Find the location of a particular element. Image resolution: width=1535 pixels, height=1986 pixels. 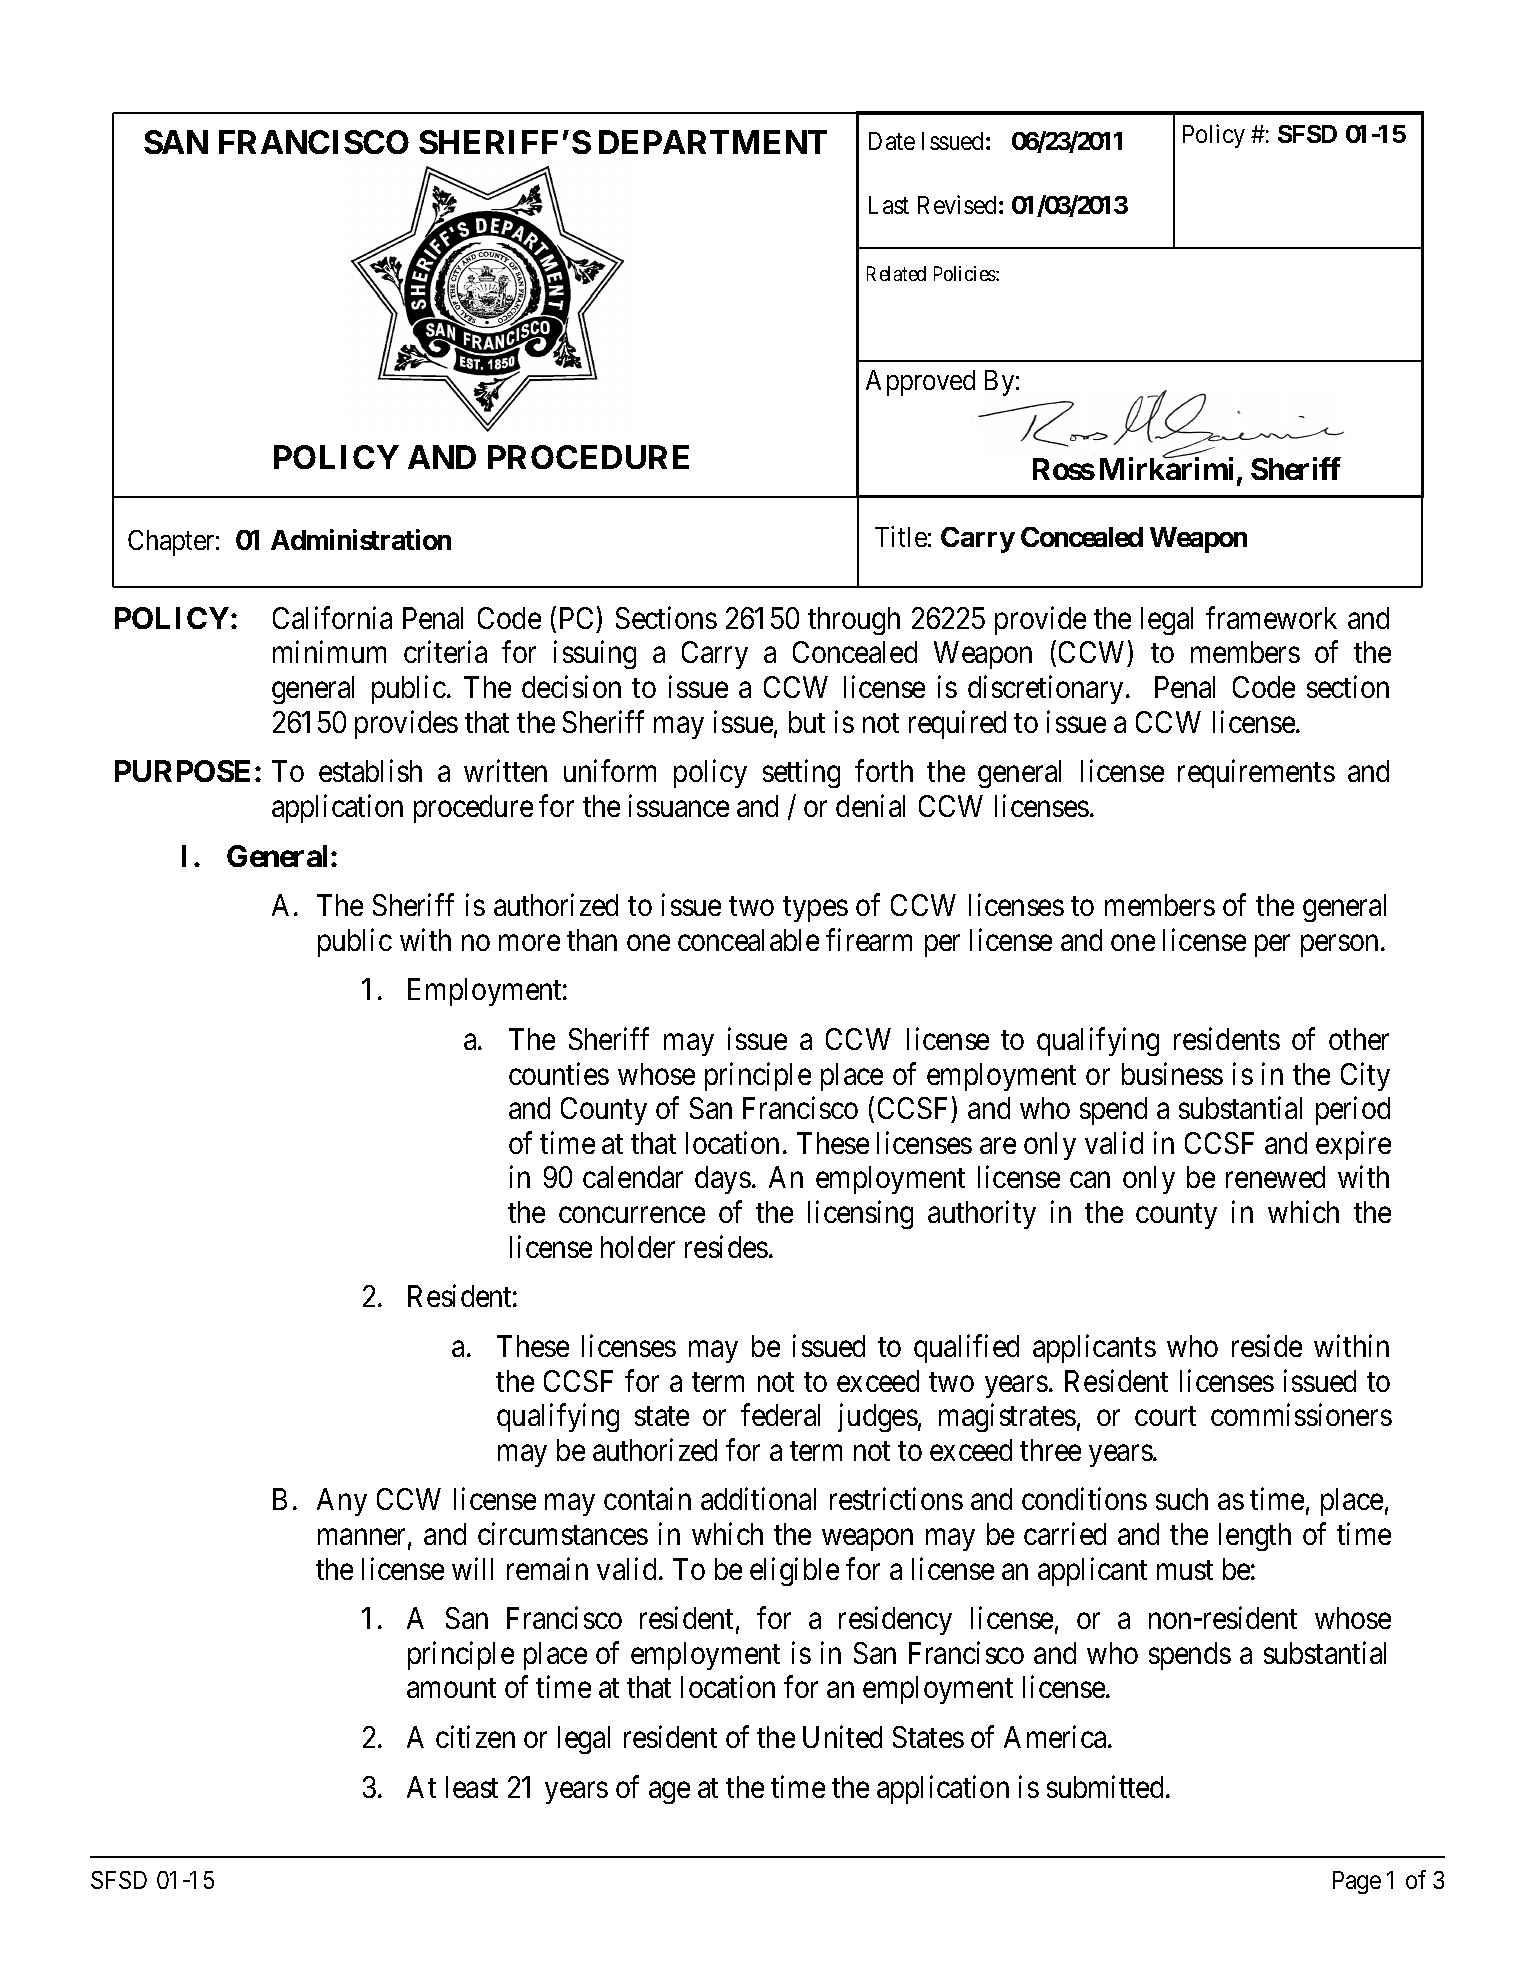

establish is located at coordinates (370, 771).
